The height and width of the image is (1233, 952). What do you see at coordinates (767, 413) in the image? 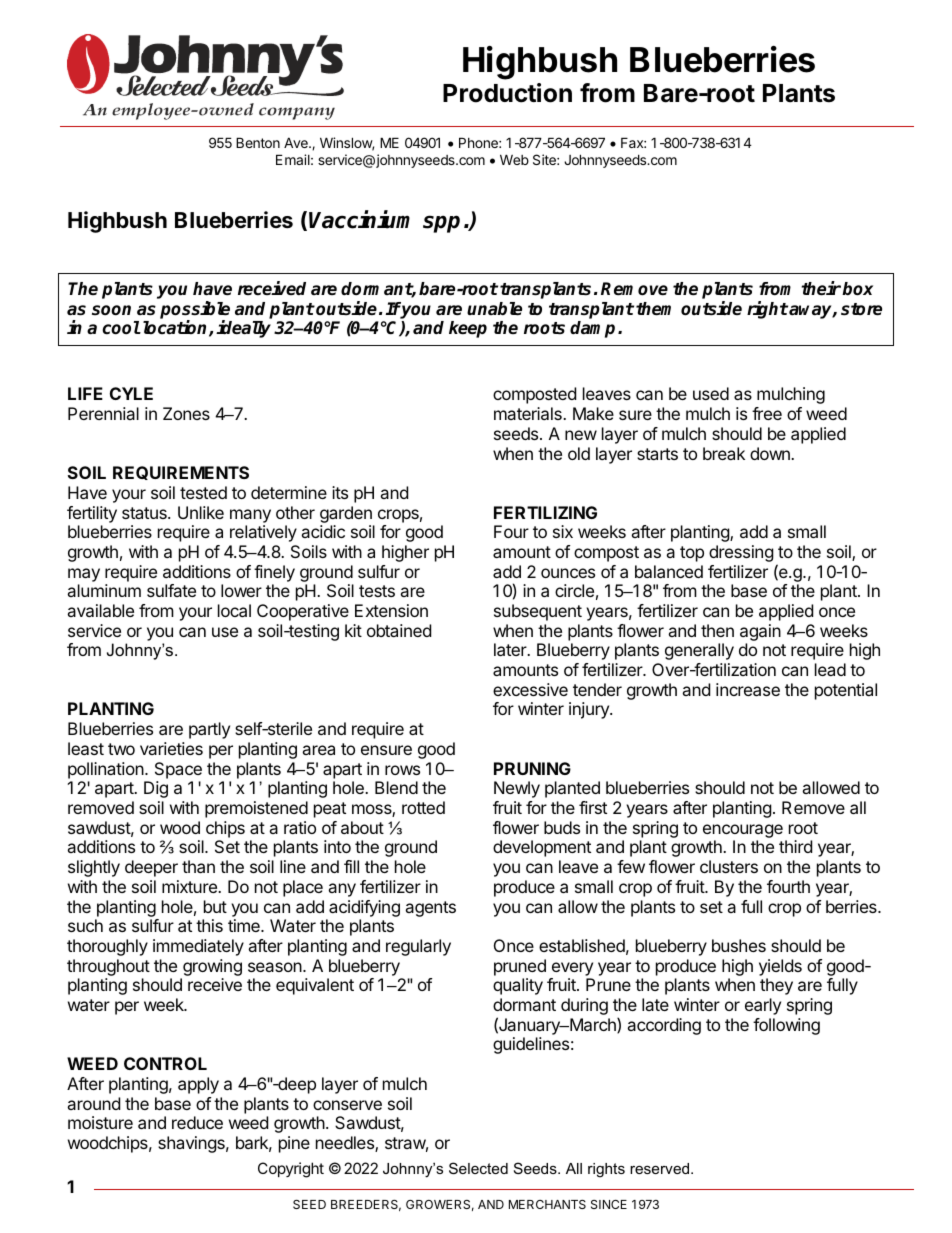
I see `free` at bounding box center [767, 413].
